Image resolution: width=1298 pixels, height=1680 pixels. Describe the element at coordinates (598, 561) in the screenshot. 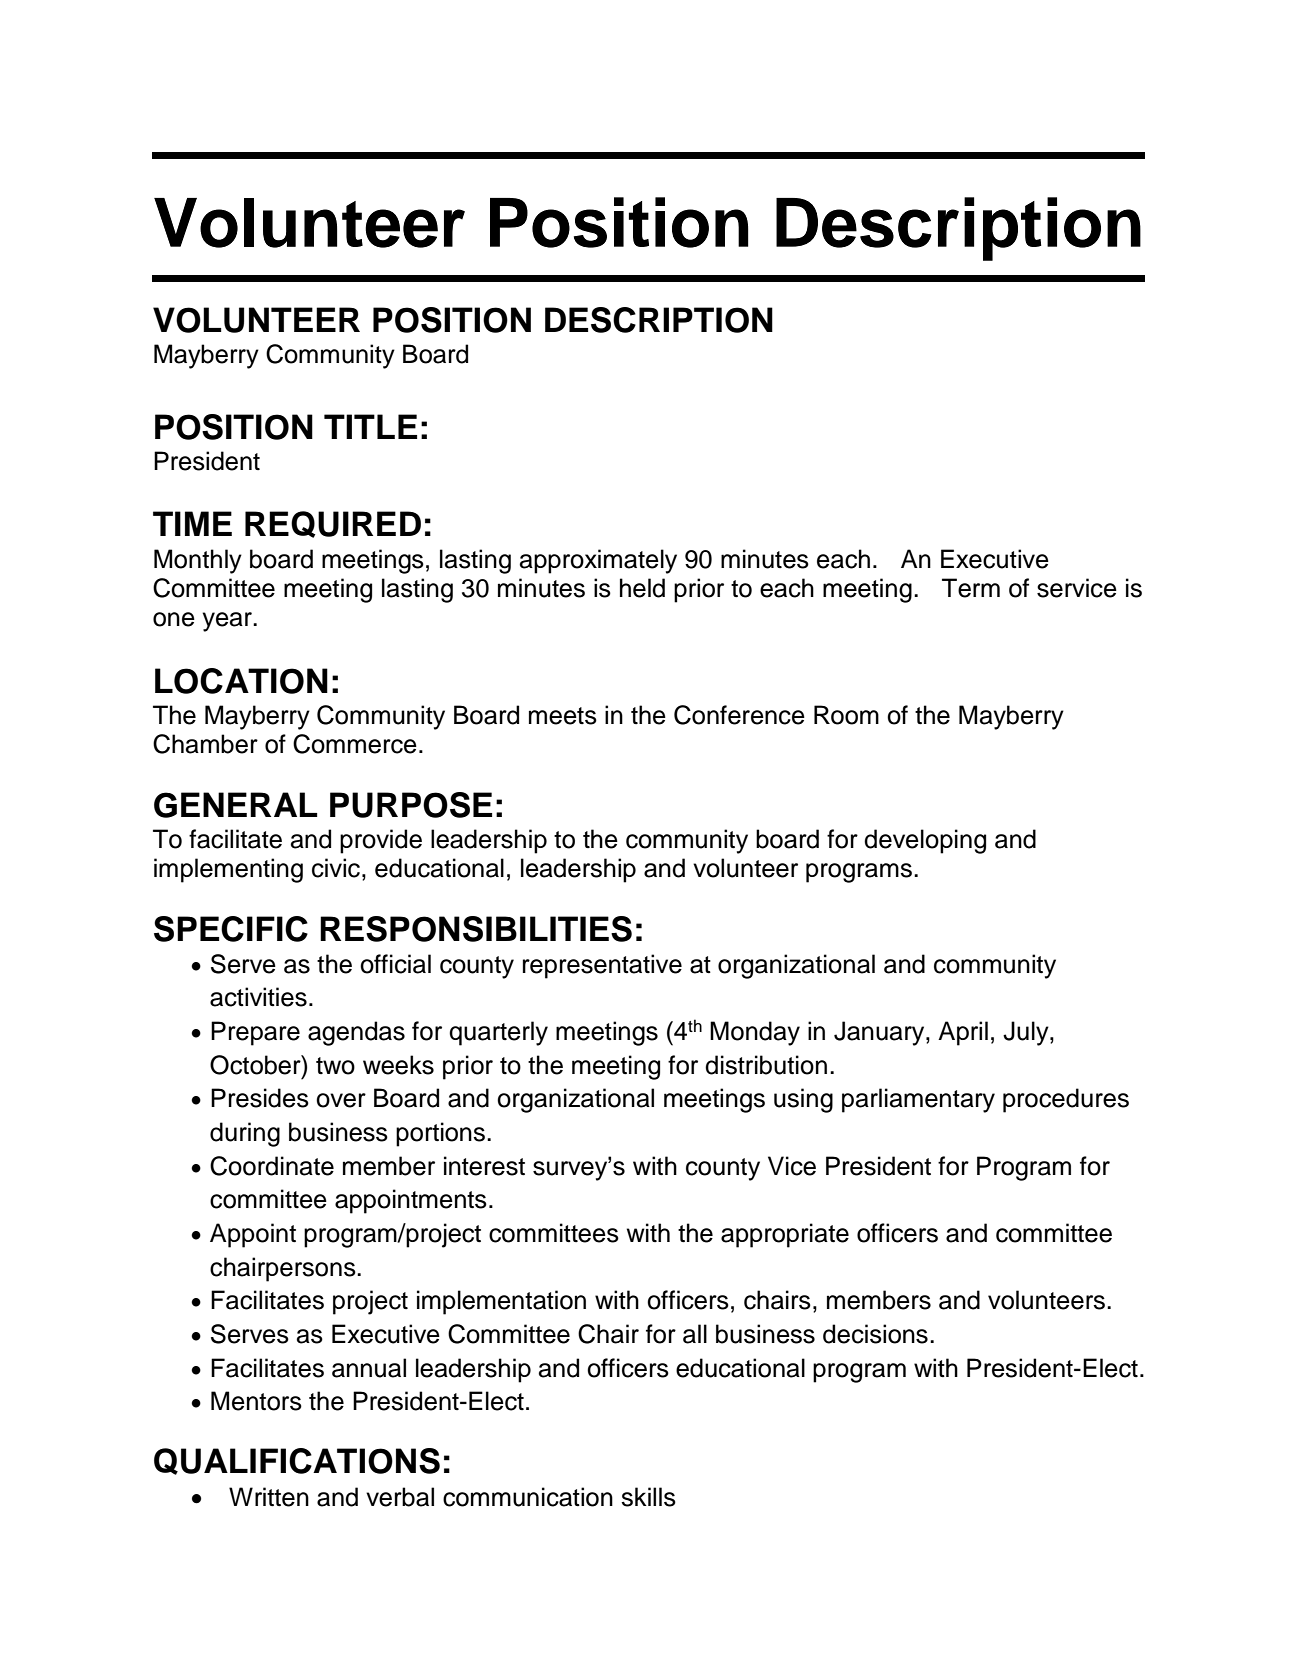

I see `approximately` at that location.
